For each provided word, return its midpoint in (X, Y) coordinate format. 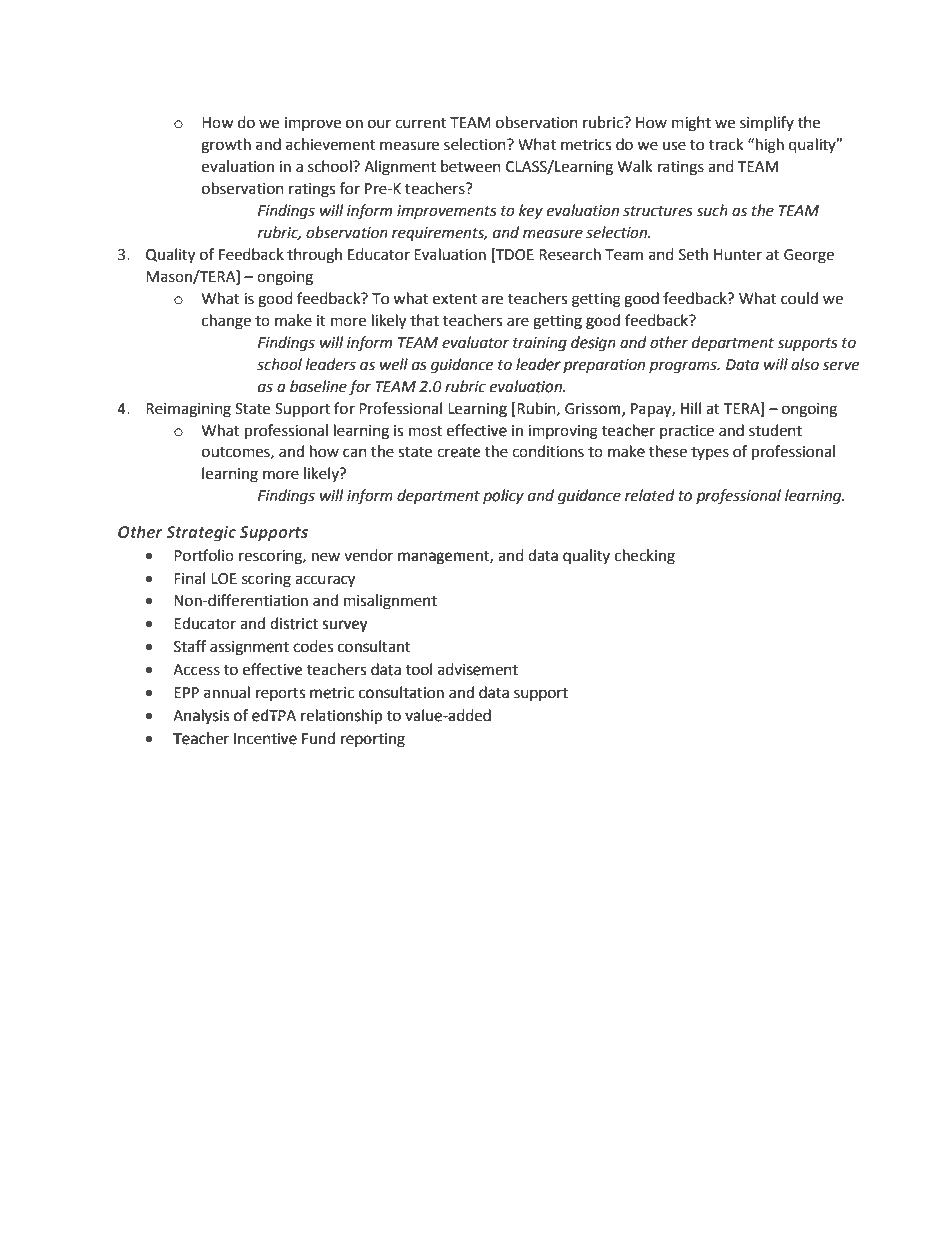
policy (503, 496)
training (540, 344)
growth (226, 146)
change (226, 322)
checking (645, 557)
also (805, 364)
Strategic (201, 534)
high (770, 146)
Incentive (265, 739)
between (471, 166)
